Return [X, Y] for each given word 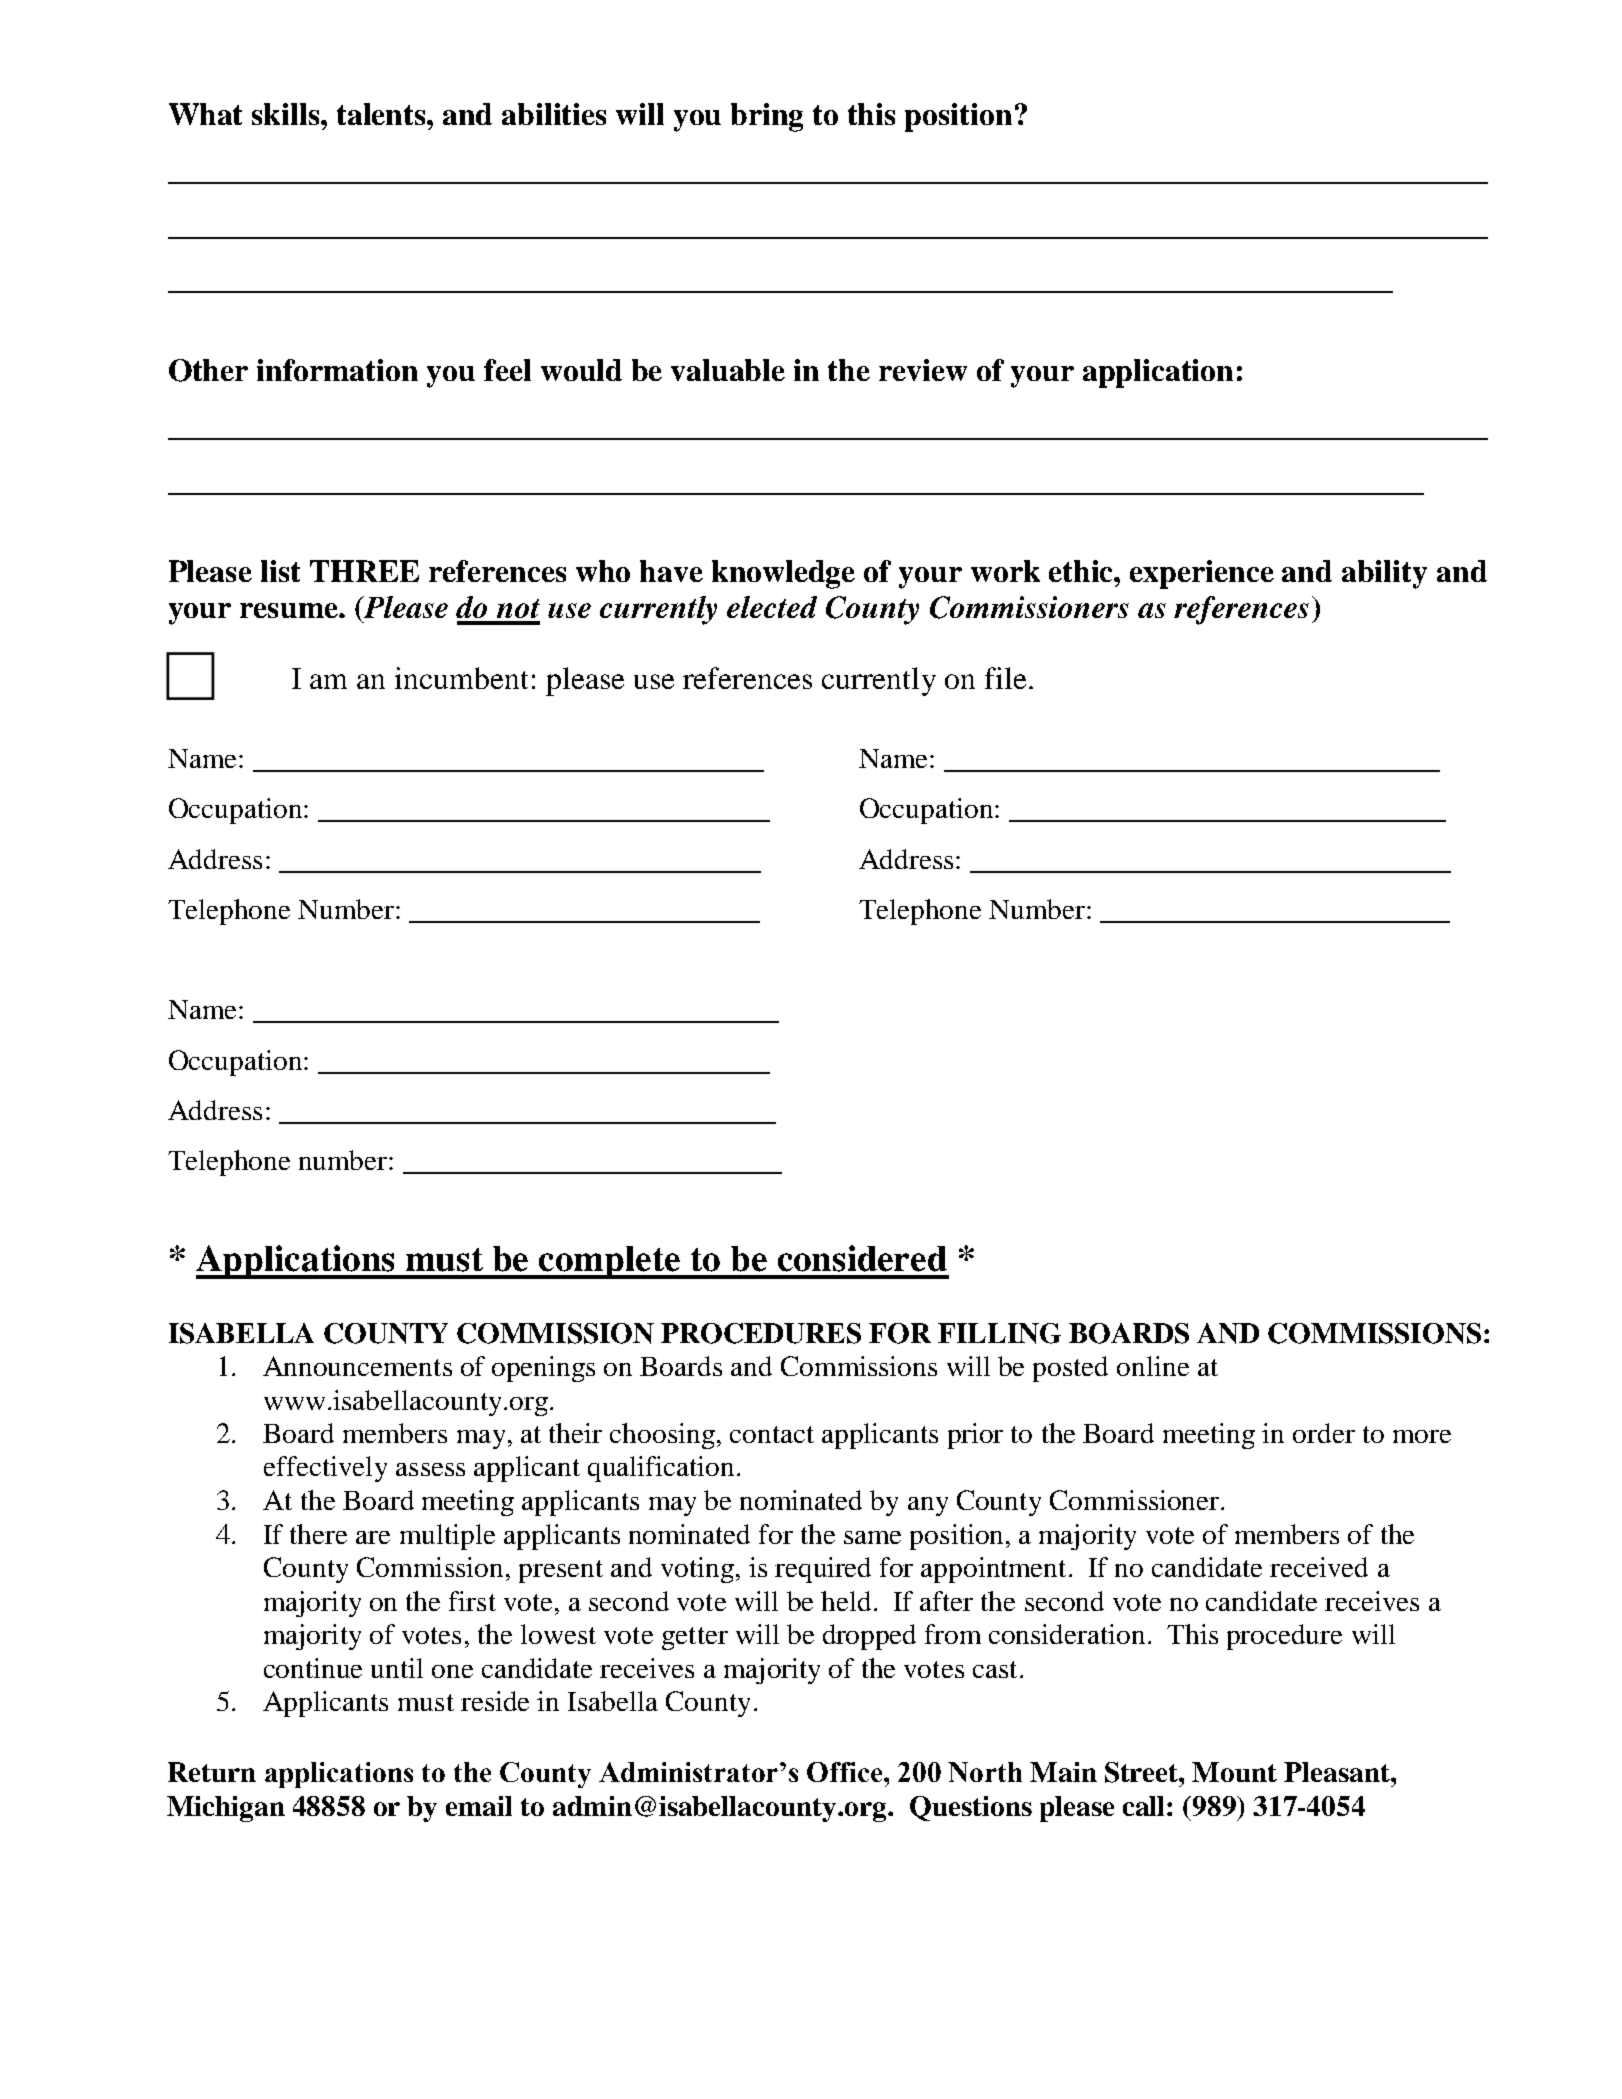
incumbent [461, 678]
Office [846, 1772]
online [1153, 1366]
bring [767, 117]
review [923, 370]
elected [772, 607]
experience [1202, 574]
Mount [1234, 1772]
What [205, 114]
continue [313, 1668]
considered [862, 1258]
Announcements [357, 1366]
